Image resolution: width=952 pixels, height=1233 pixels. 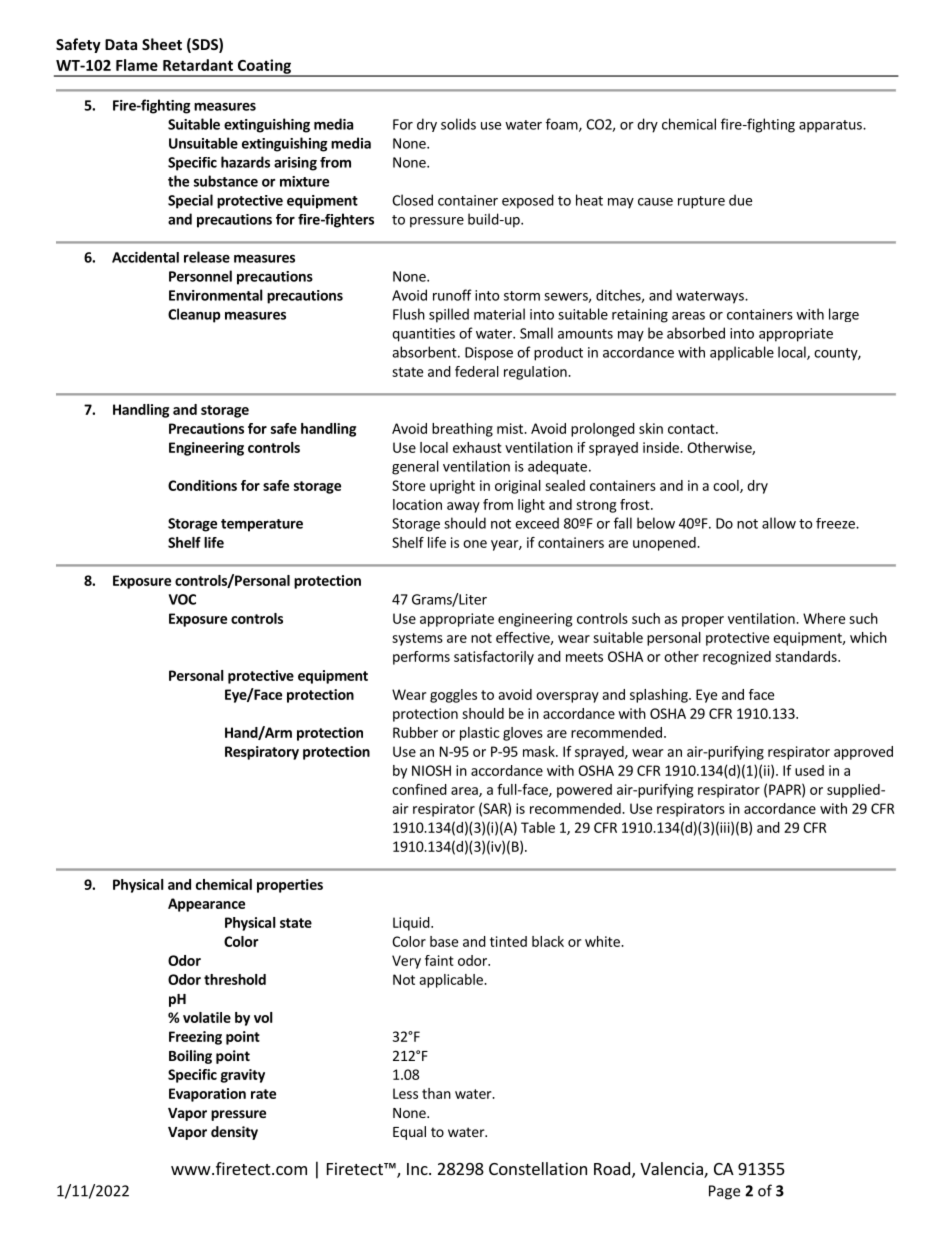 What do you see at coordinates (206, 905) in the screenshot?
I see `Appearance` at bounding box center [206, 905].
